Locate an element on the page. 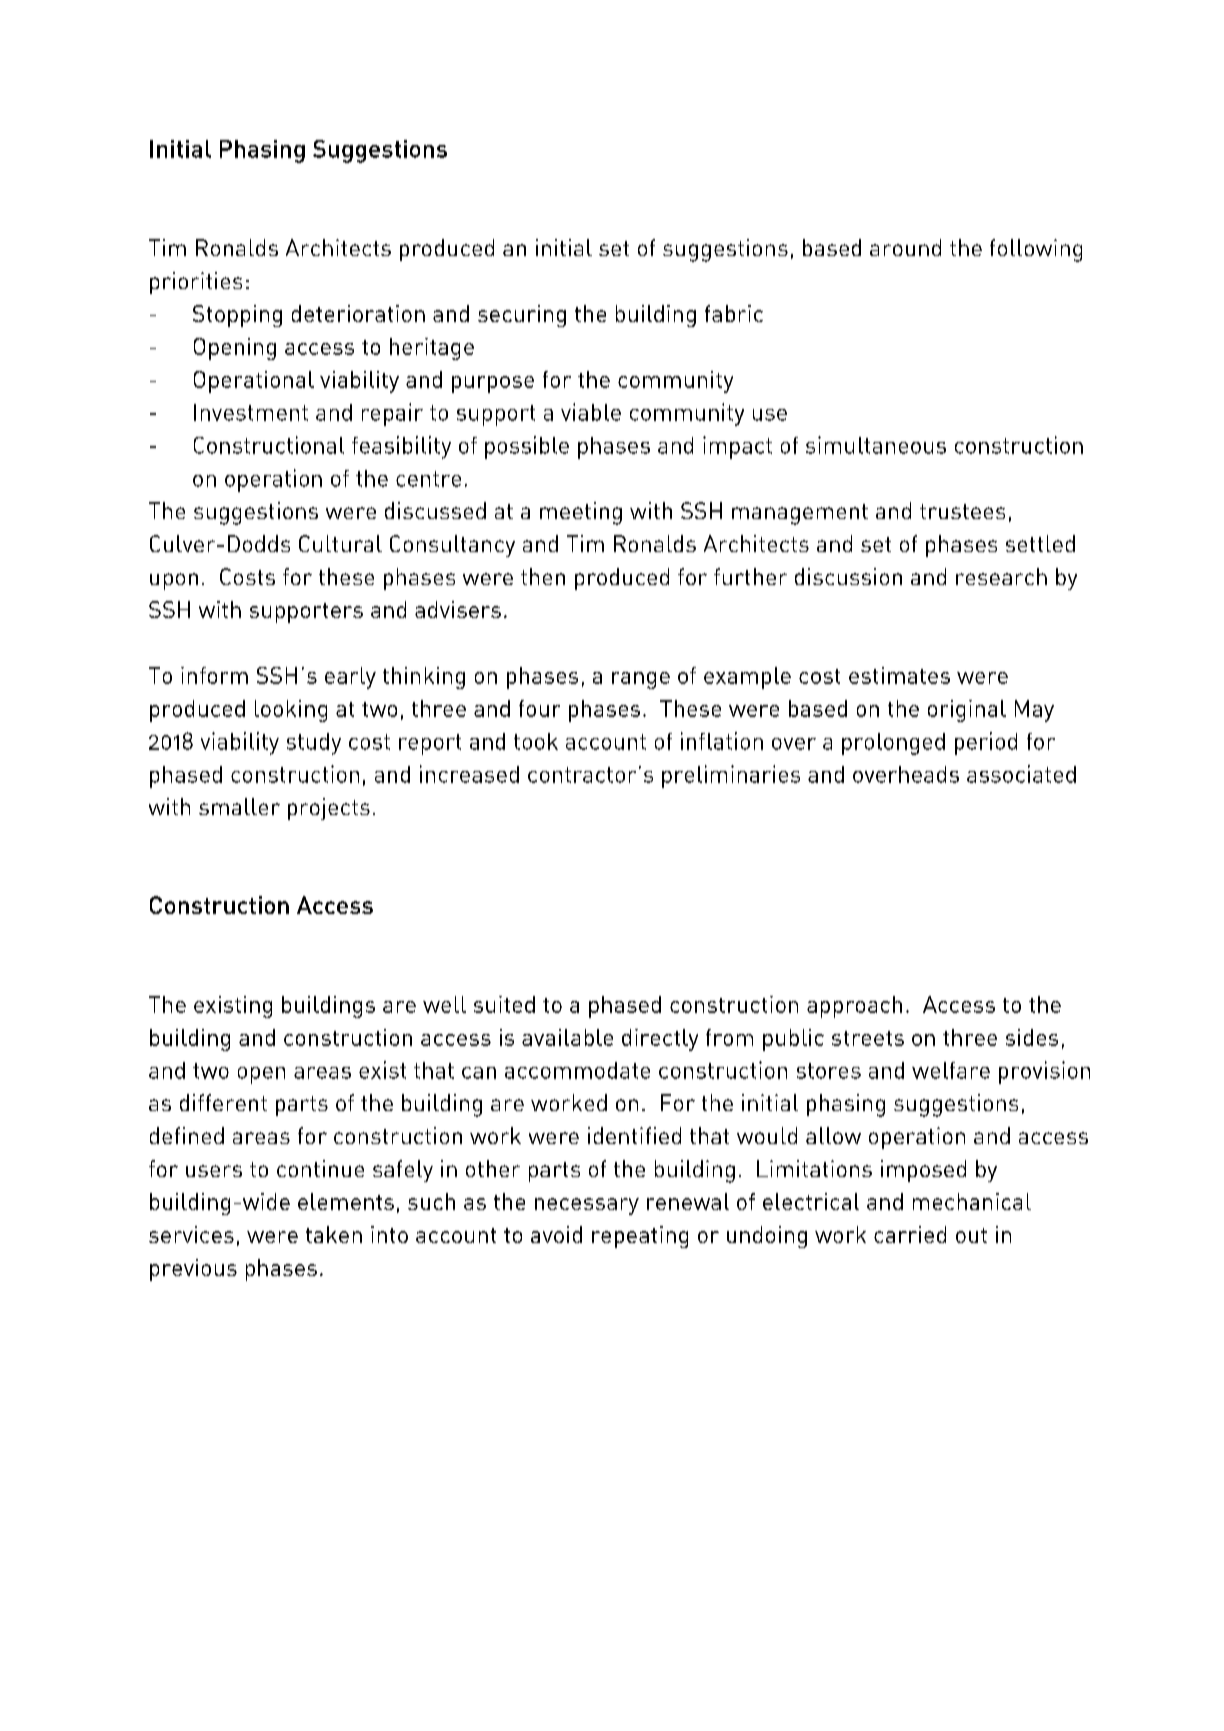 This image has width=1224, height=1731. meeting is located at coordinates (581, 513).
